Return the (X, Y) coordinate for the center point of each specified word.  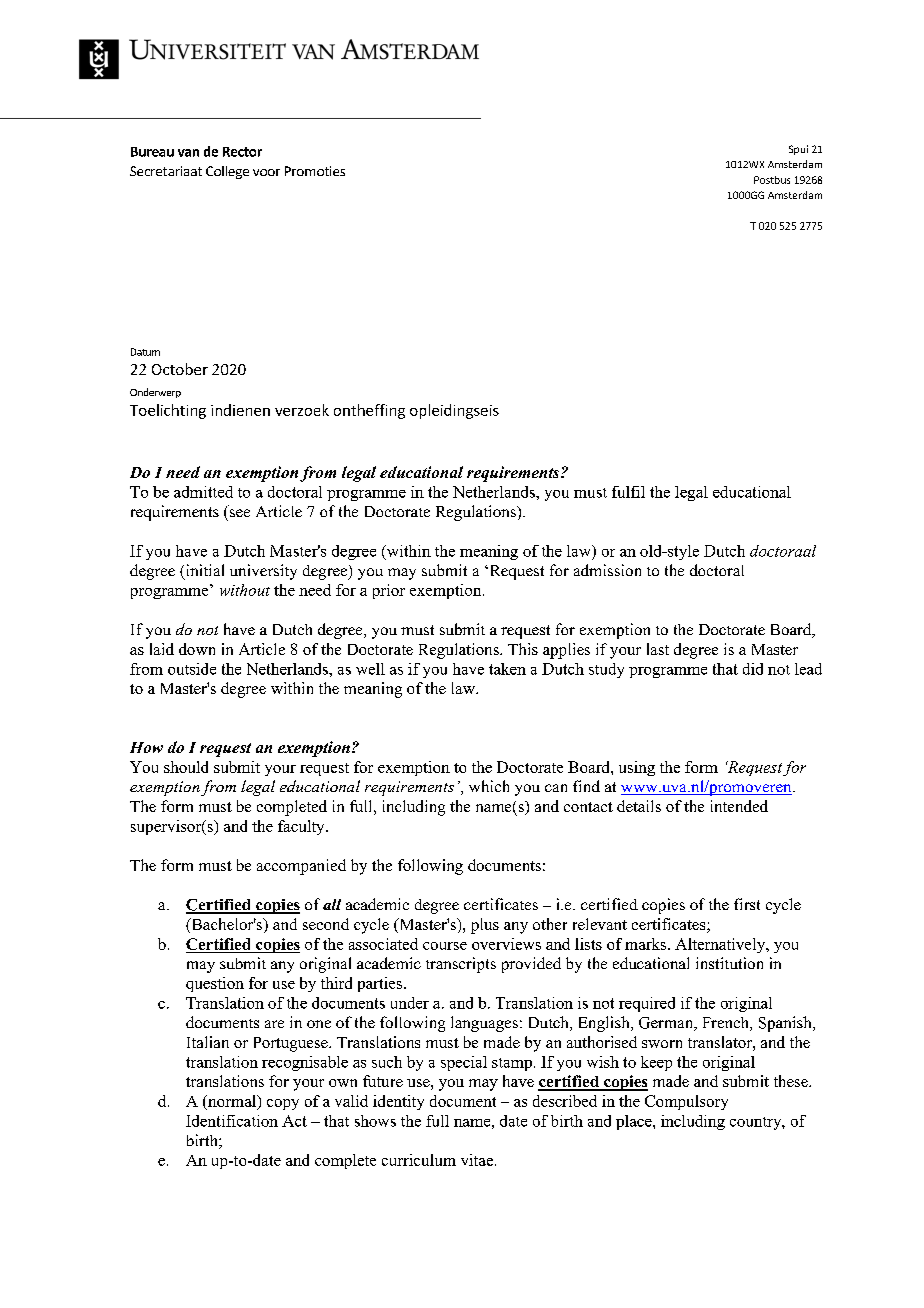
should (186, 767)
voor (266, 172)
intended (739, 806)
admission (607, 570)
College (227, 172)
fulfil (628, 492)
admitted (203, 492)
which (489, 786)
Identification (232, 1121)
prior (389, 591)
